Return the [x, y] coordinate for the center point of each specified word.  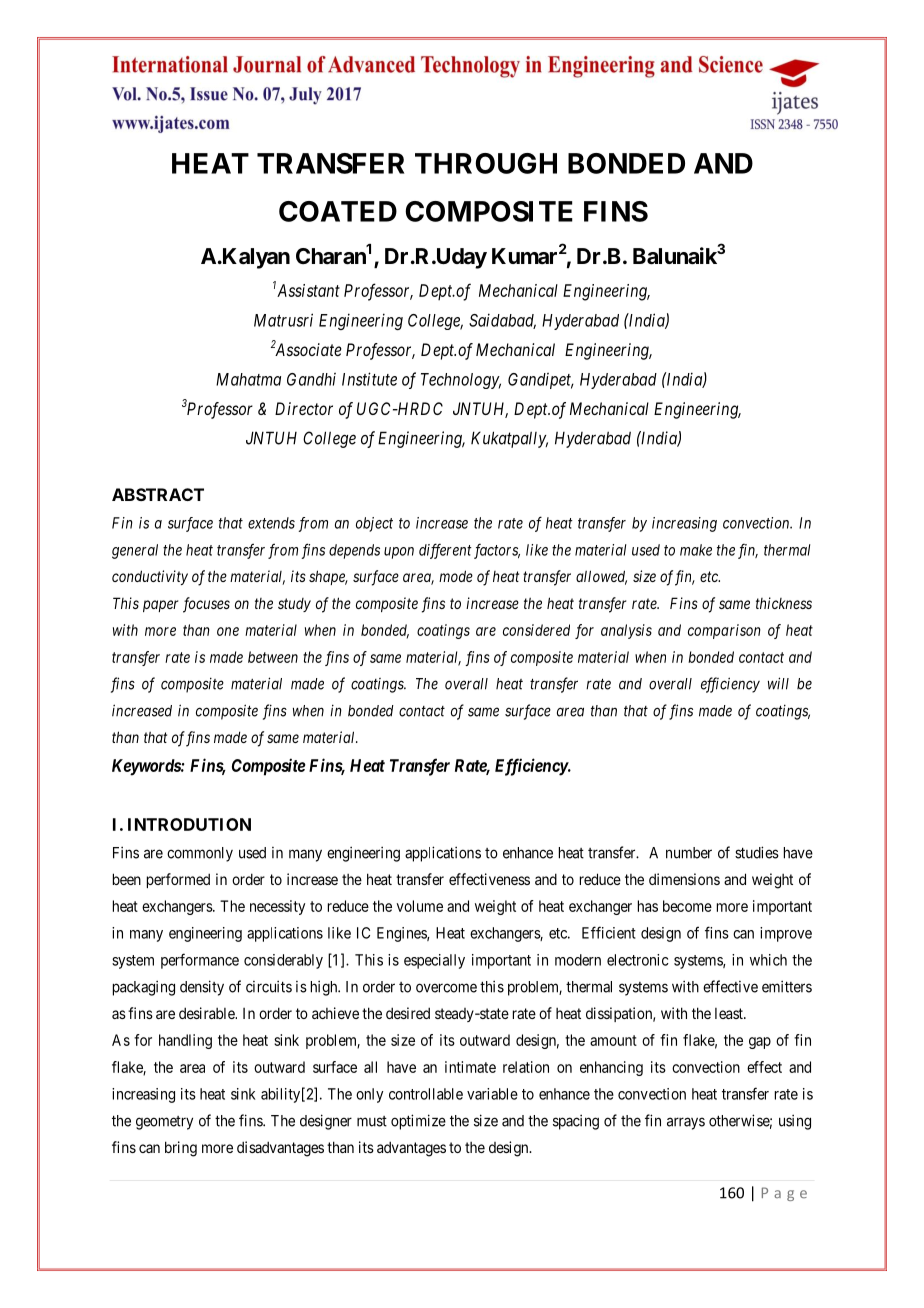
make [696, 550]
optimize [418, 1122]
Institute [369, 379]
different [445, 551]
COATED [338, 211]
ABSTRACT [158, 494]
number [689, 853]
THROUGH [486, 163]
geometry [164, 1123]
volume [420, 906]
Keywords [147, 767]
